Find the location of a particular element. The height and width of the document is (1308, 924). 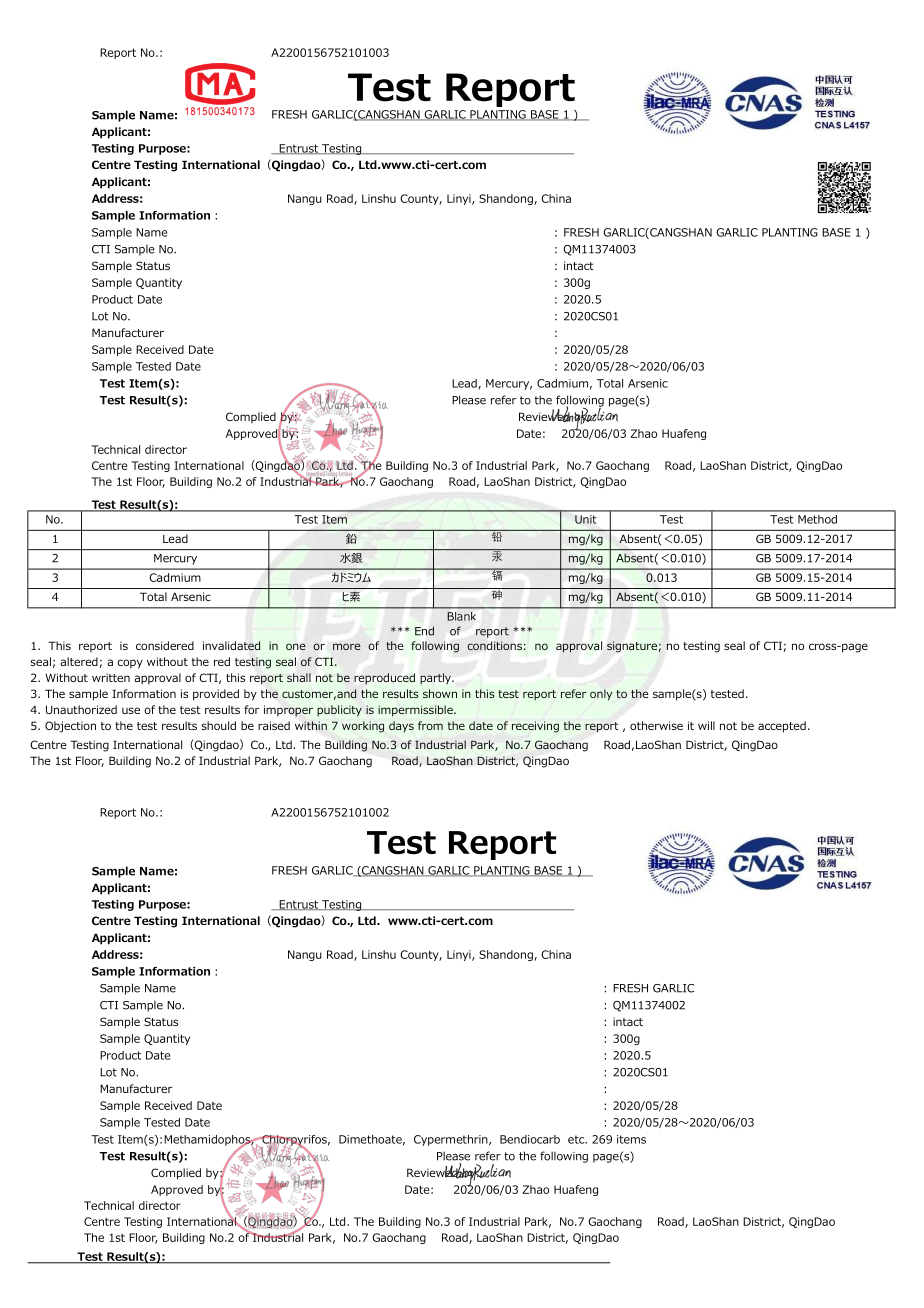

written is located at coordinates (111, 677).
